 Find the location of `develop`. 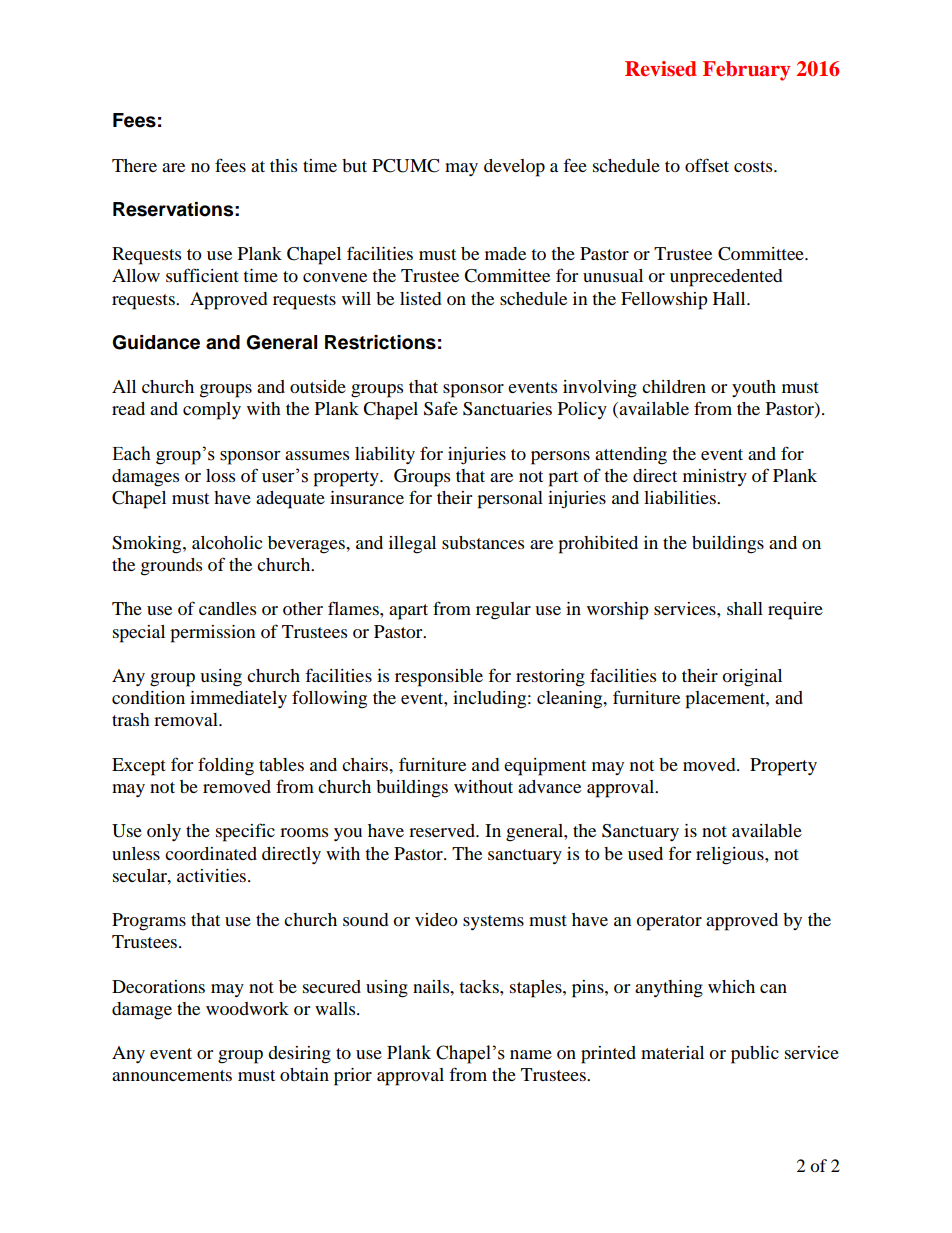

develop is located at coordinates (514, 168).
